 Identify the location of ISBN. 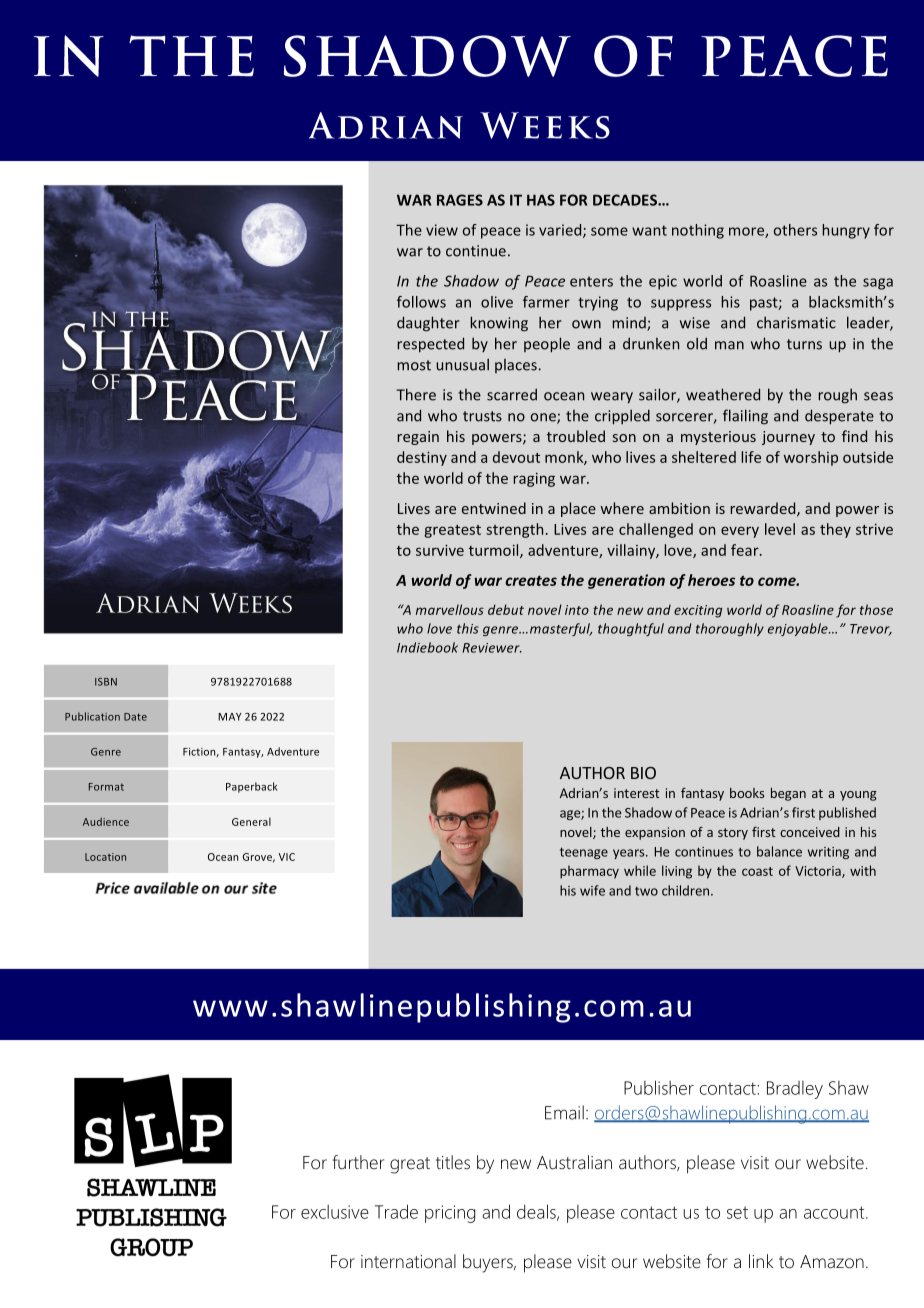
(106, 682).
